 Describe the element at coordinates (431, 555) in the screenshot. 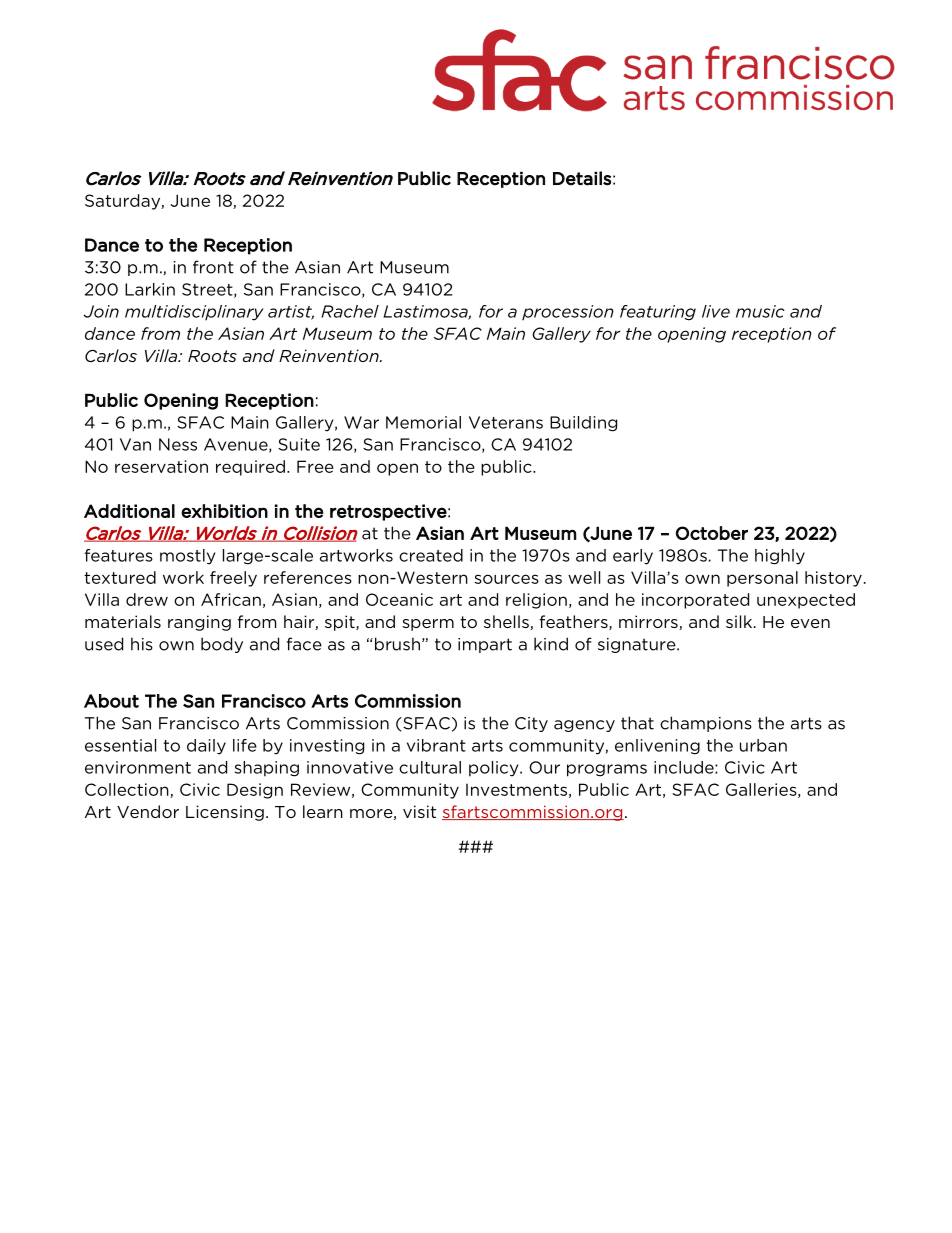

I see `created` at that location.
